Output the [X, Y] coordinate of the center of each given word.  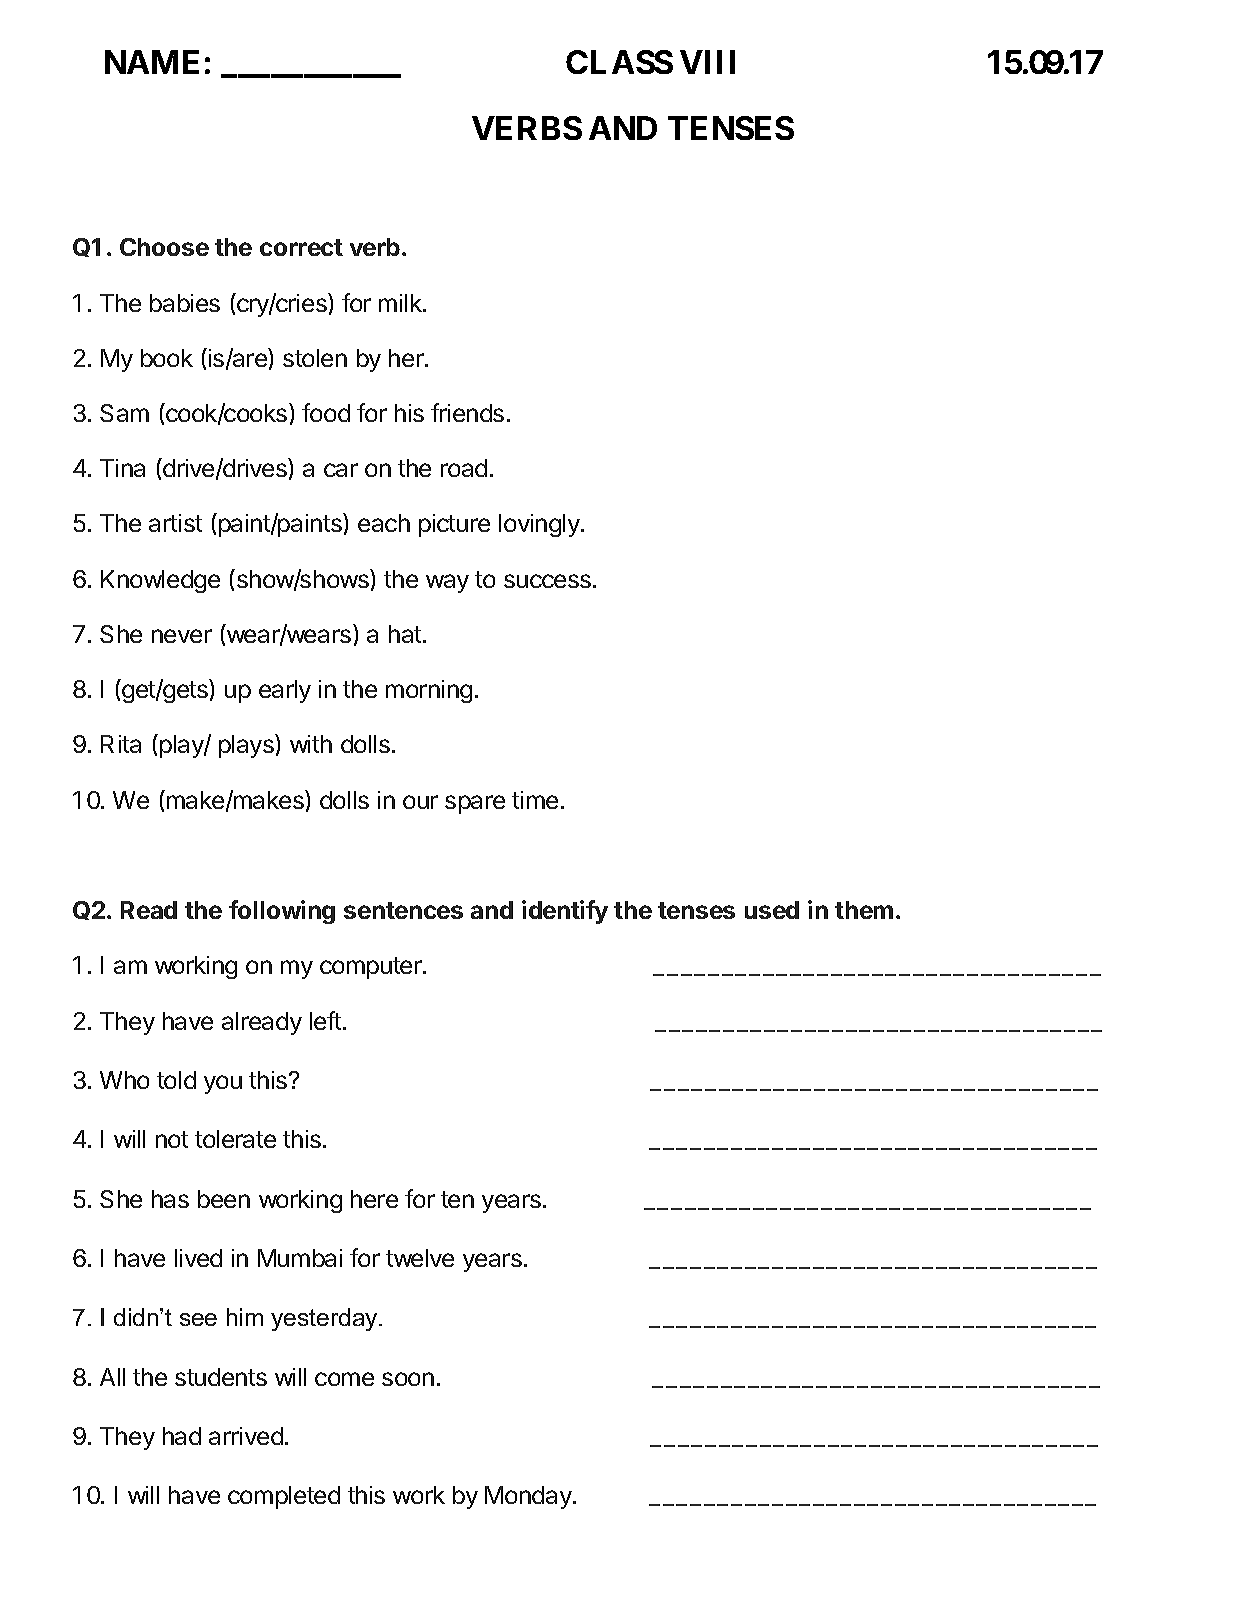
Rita [121, 744]
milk [401, 303]
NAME [152, 62]
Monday [529, 1497]
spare [475, 804]
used [772, 910]
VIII [707, 62]
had [182, 1436]
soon [408, 1379]
